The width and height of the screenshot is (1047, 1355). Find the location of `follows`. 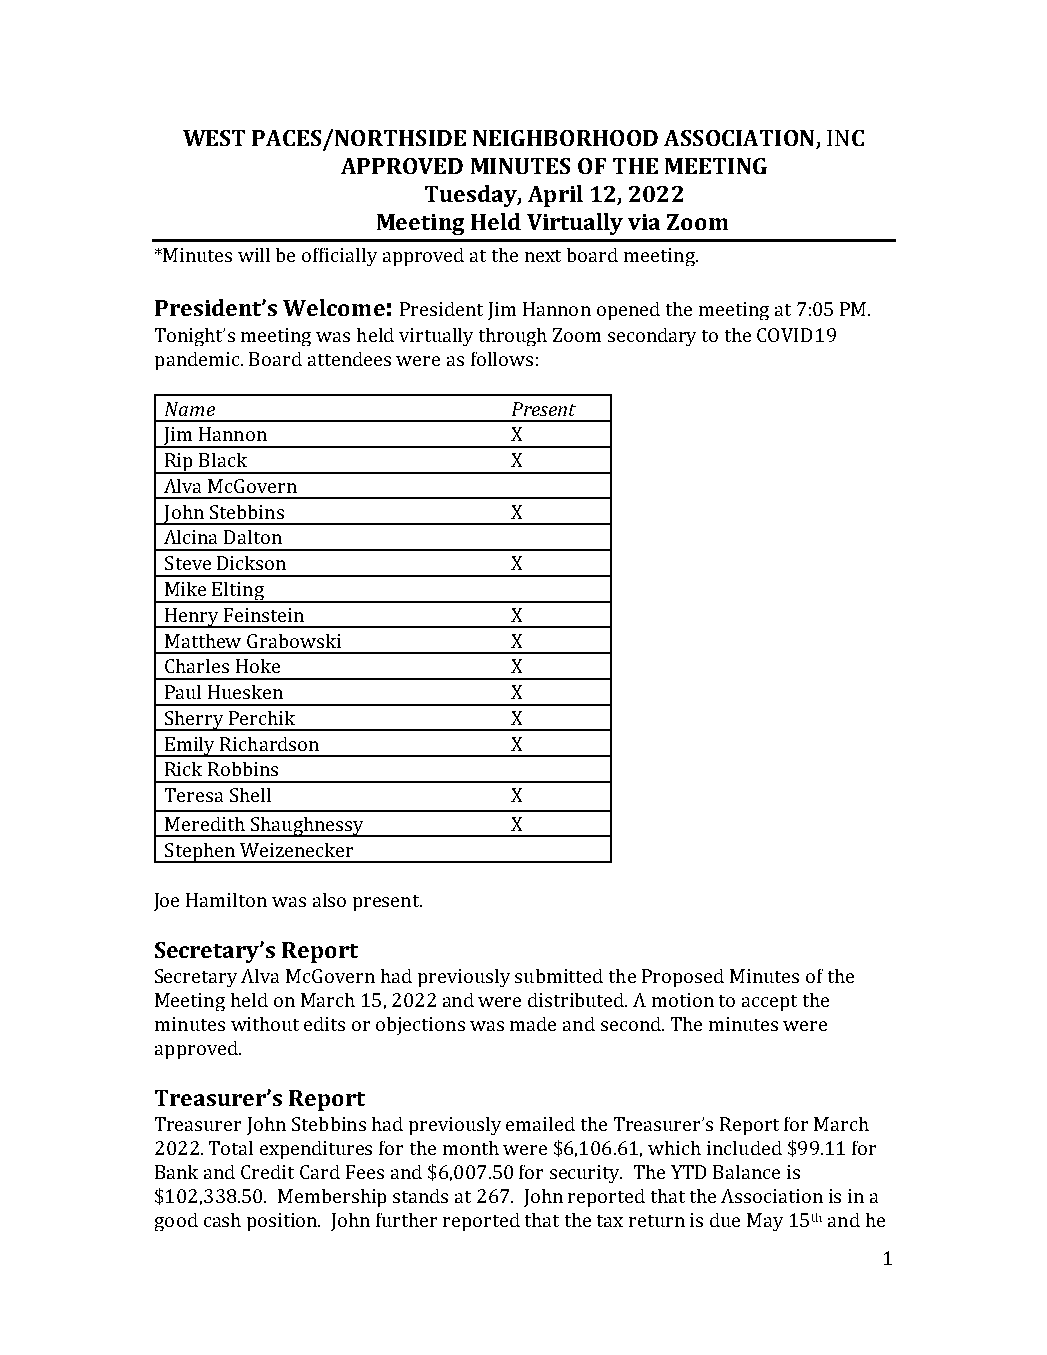

follows is located at coordinates (502, 359).
